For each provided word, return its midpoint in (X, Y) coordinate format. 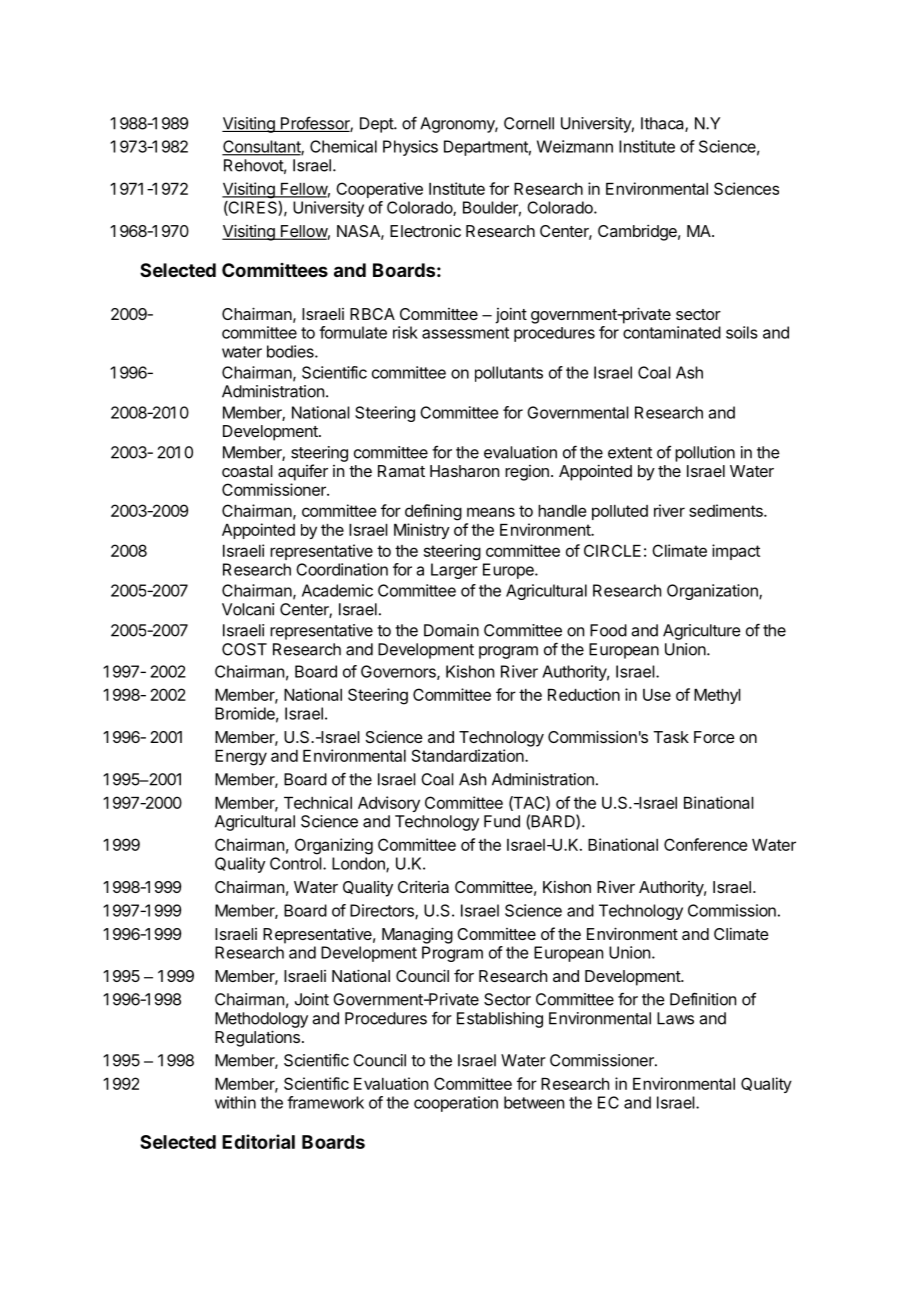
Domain (451, 630)
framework (325, 1102)
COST (244, 649)
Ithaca (663, 124)
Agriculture (702, 632)
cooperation (456, 1104)
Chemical (343, 146)
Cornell (529, 123)
